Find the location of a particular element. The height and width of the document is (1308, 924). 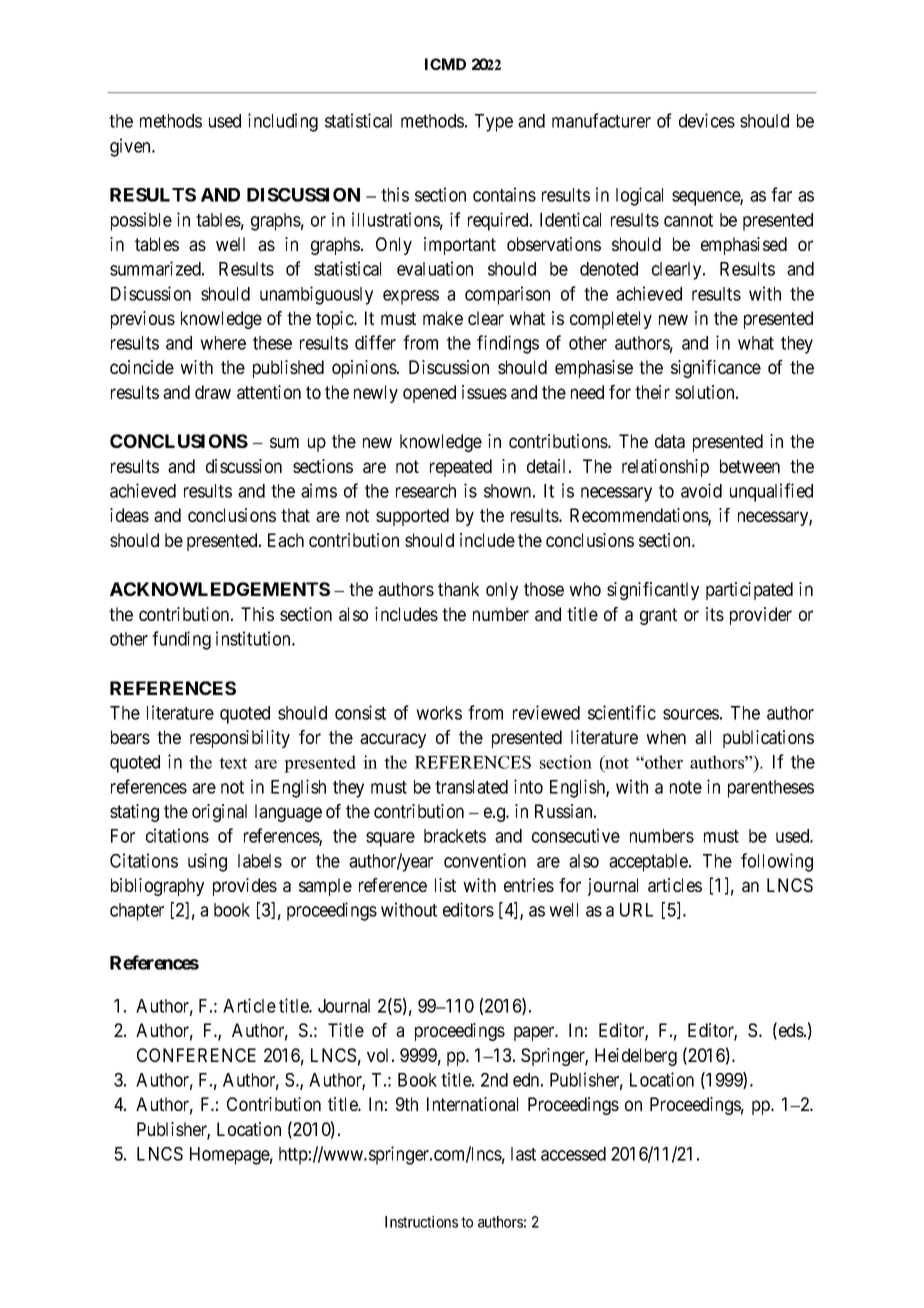

URL is located at coordinates (636, 910).
